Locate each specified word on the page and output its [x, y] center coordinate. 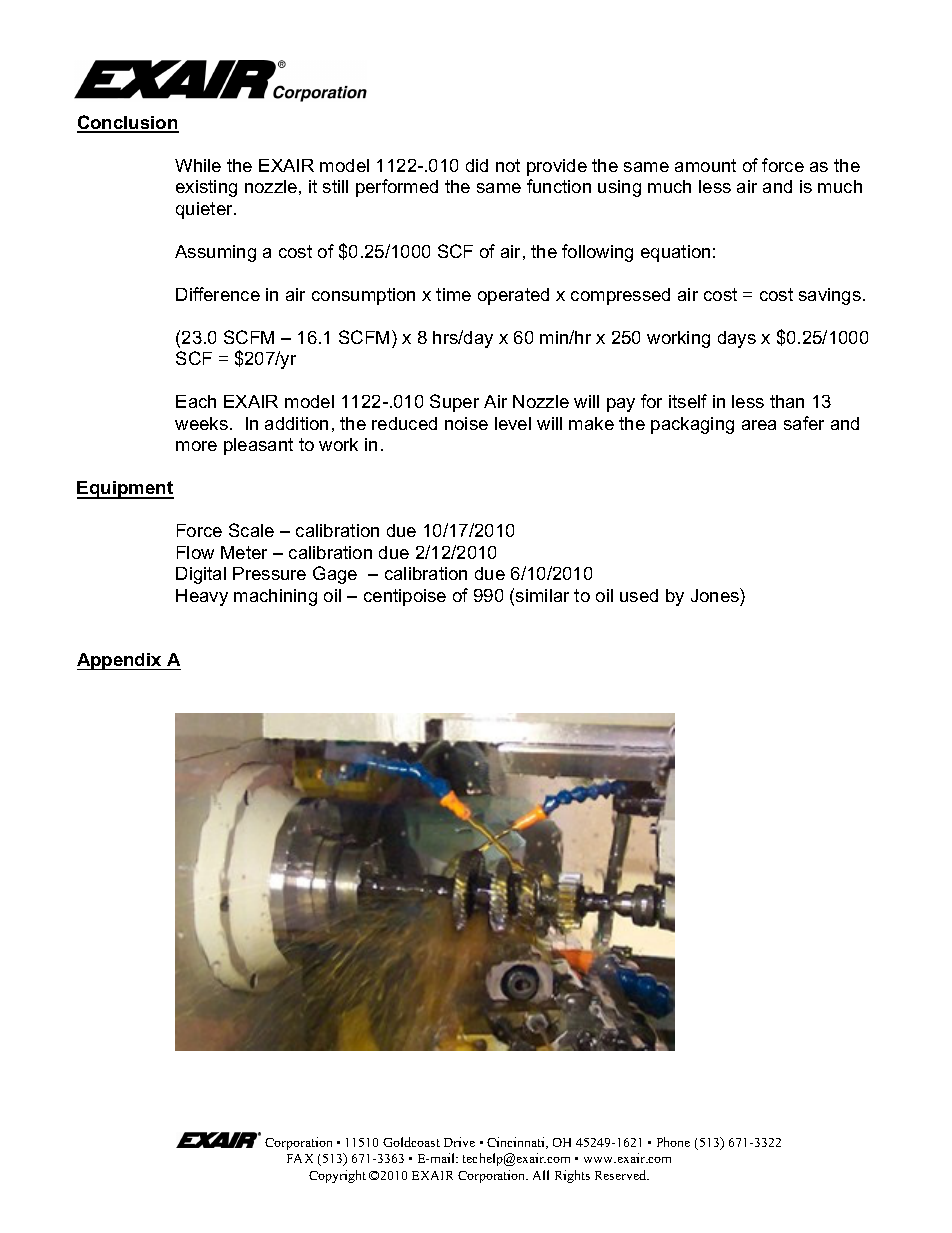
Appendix [120, 661]
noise [466, 423]
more [196, 446]
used [639, 595]
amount [705, 165]
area [759, 425]
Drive [459, 1142]
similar [542, 595]
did [477, 165]
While [198, 165]
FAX [300, 1158]
